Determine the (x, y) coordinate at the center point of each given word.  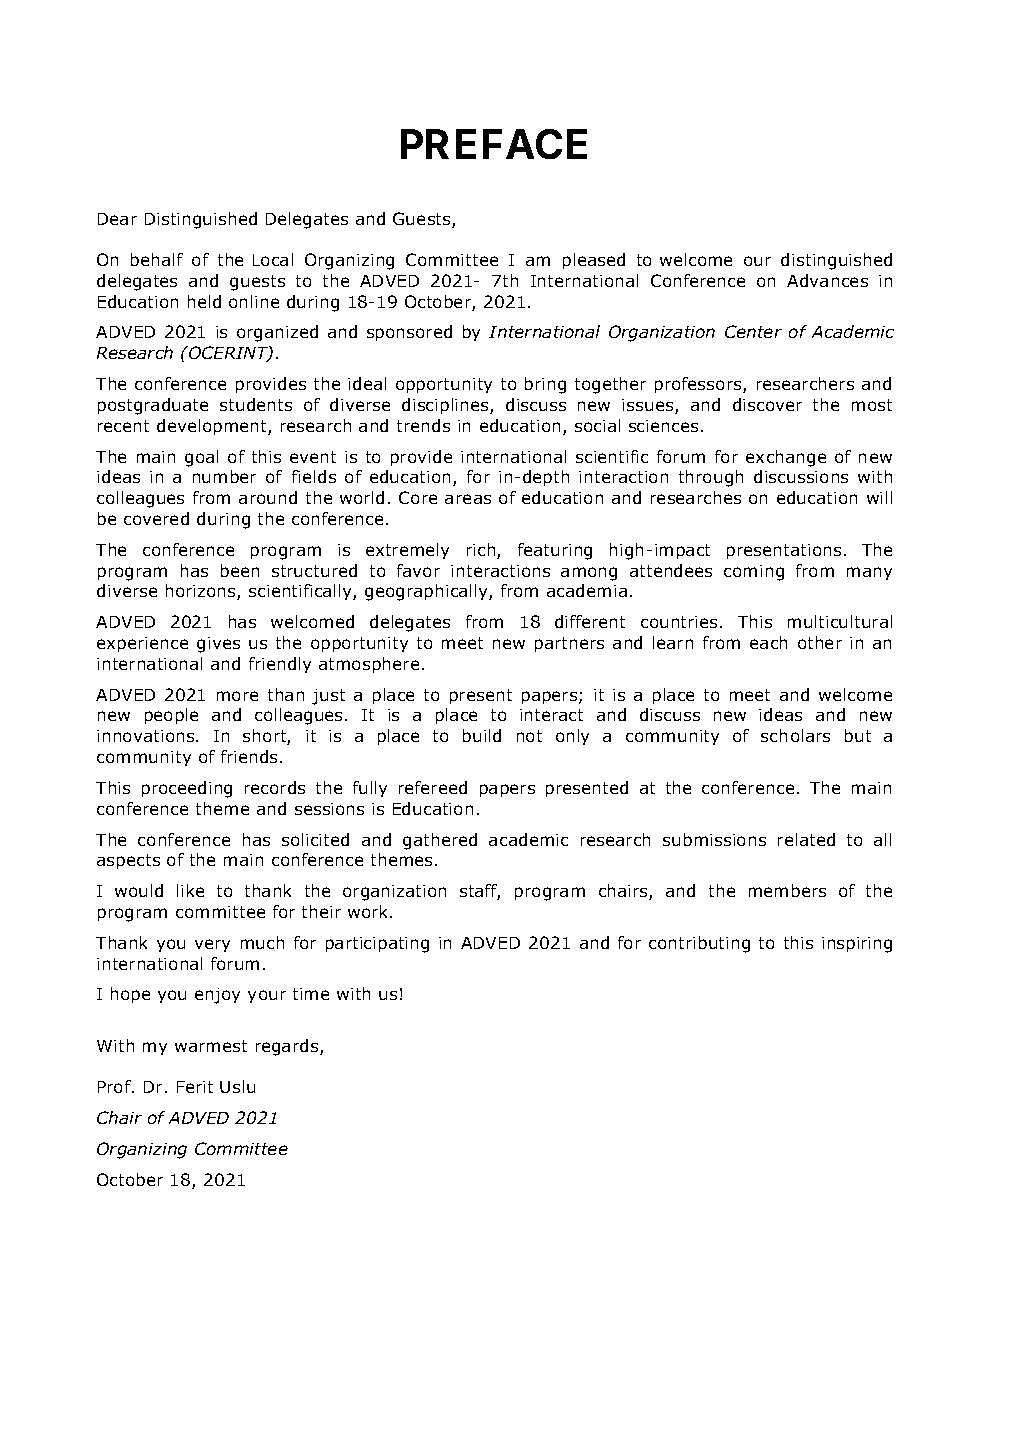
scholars (795, 735)
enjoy (217, 996)
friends (249, 756)
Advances (827, 280)
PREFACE (494, 144)
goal (201, 458)
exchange (786, 458)
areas (468, 499)
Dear (117, 219)
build (482, 735)
